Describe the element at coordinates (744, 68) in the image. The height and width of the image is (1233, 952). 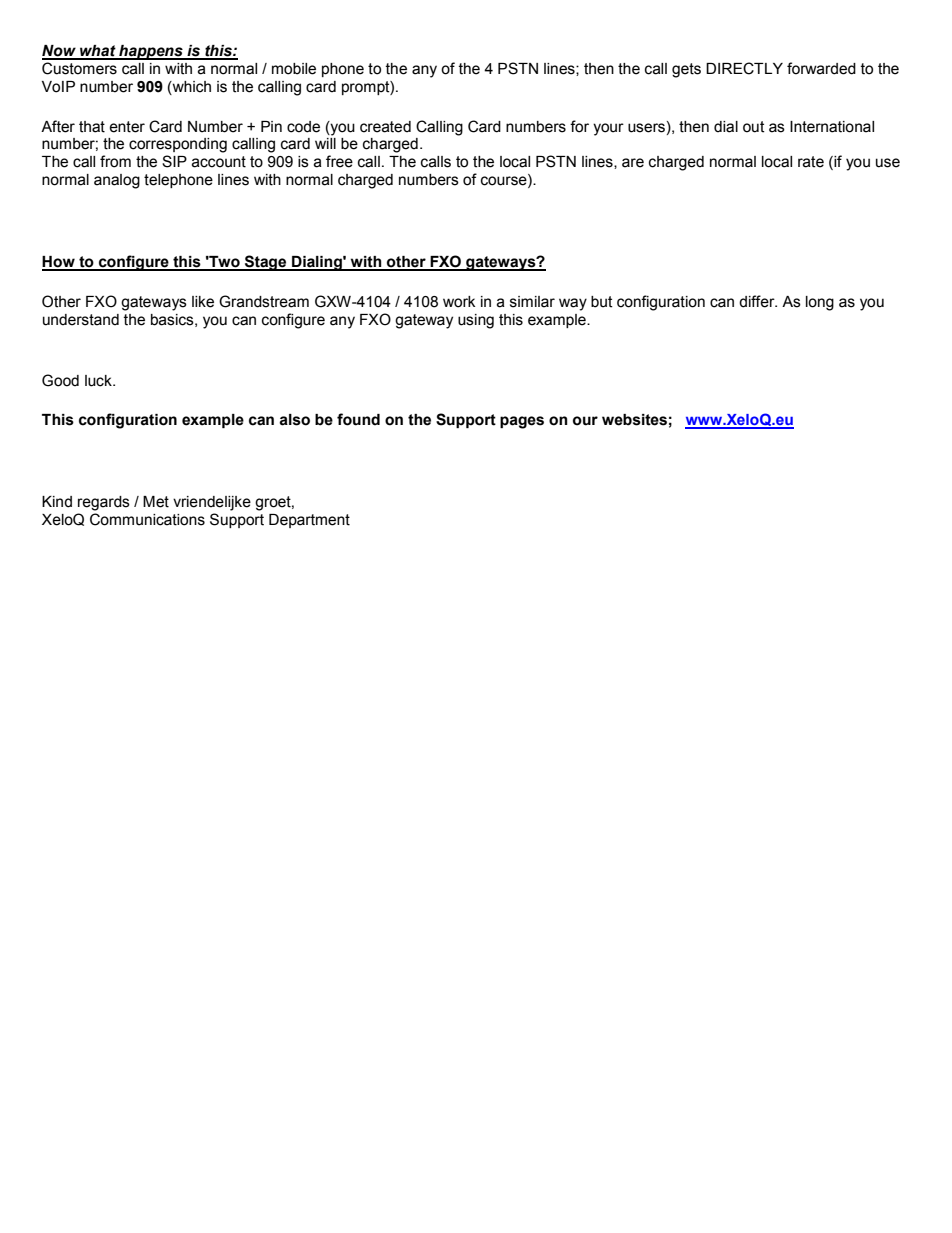
I see `DIRECTLY` at that location.
